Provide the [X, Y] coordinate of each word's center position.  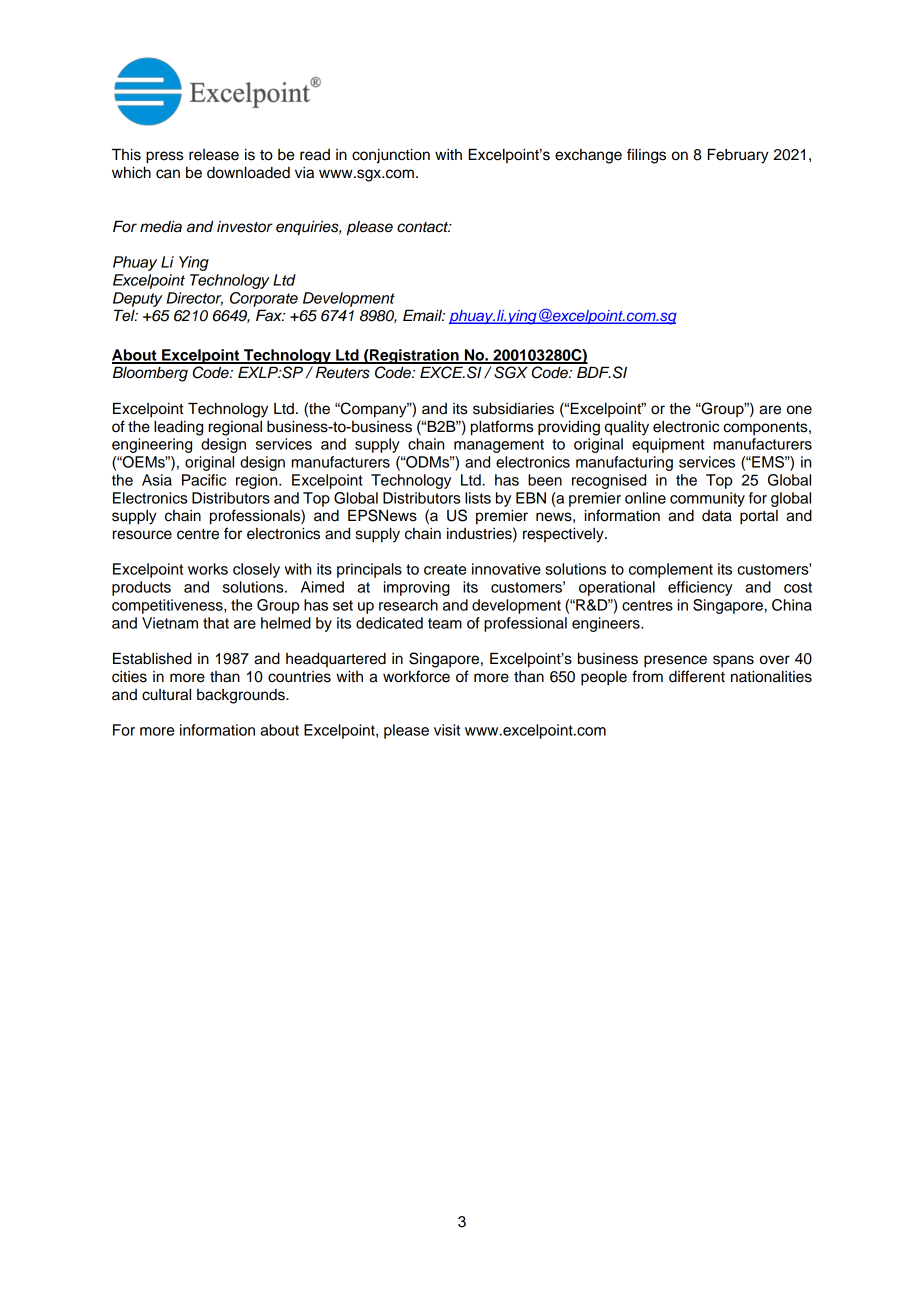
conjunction [391, 156]
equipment [668, 445]
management [499, 446]
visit [447, 730]
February [738, 156]
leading [178, 428]
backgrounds [242, 696]
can [168, 174]
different [697, 676]
